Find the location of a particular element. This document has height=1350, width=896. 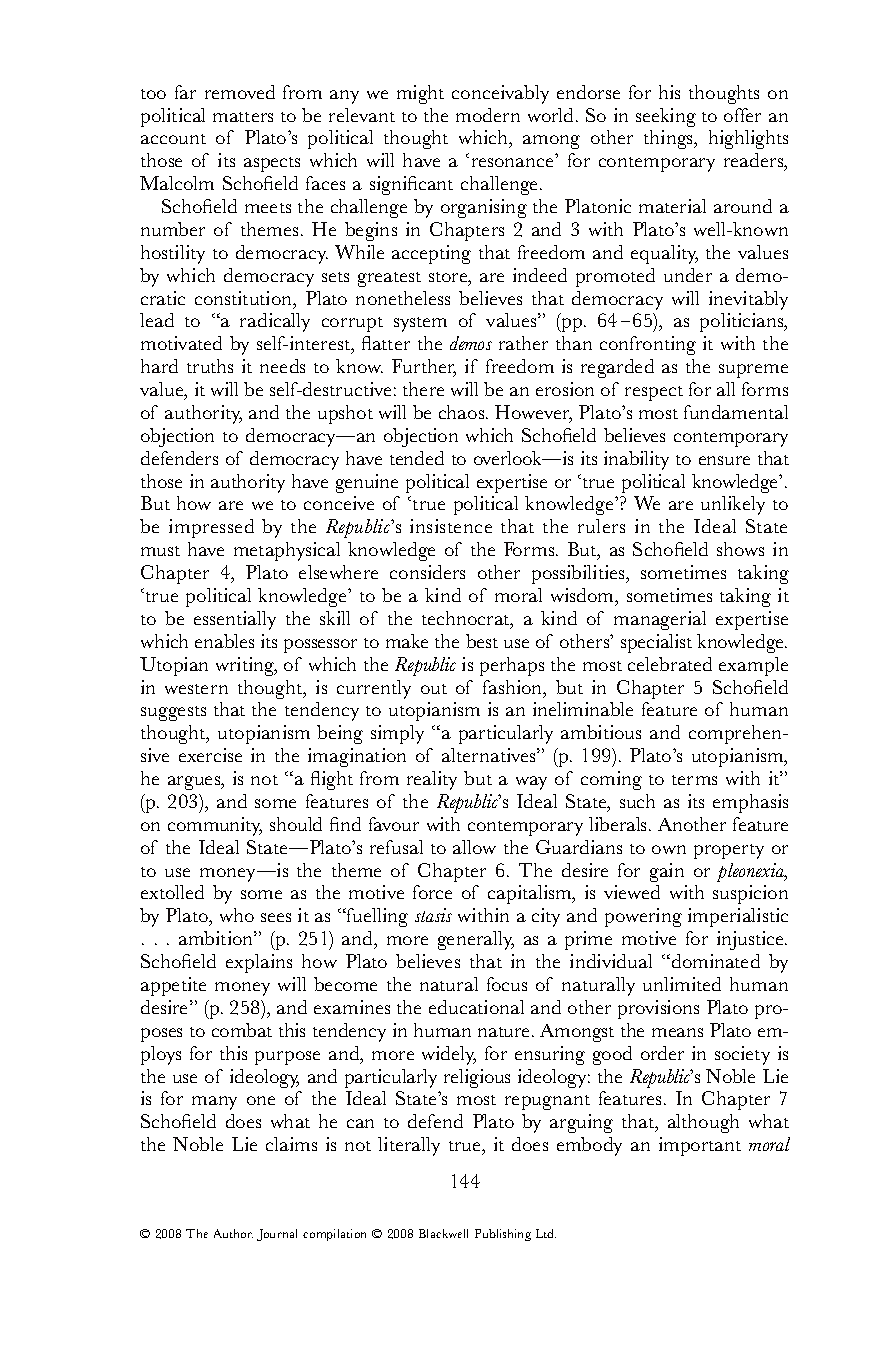

Journal is located at coordinates (277, 1235).
